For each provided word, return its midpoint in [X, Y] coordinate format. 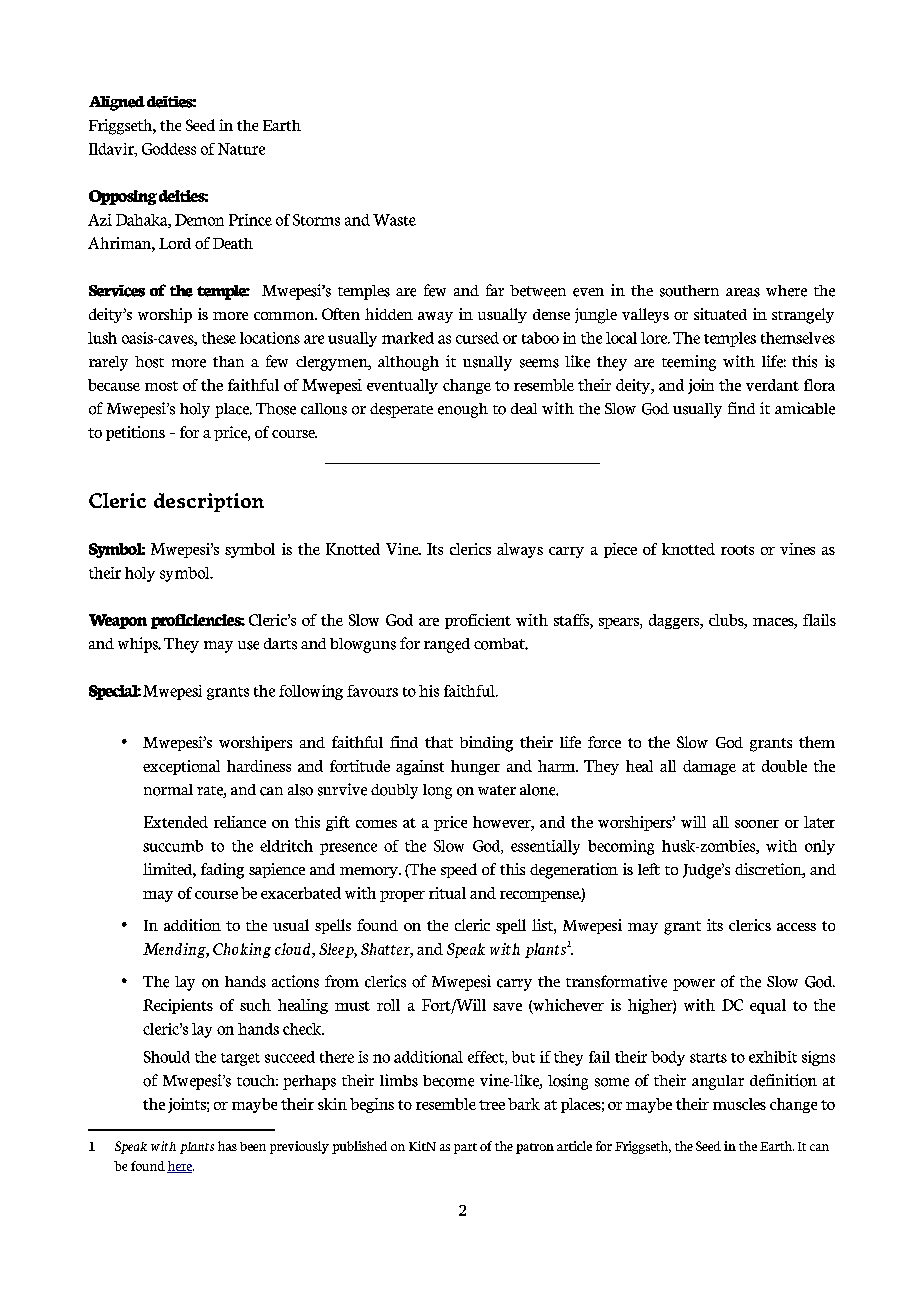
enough [463, 410]
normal [168, 790]
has [227, 1146]
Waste [394, 220]
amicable [805, 408]
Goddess [169, 149]
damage [709, 767]
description [209, 502]
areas [743, 292]
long [437, 791]
